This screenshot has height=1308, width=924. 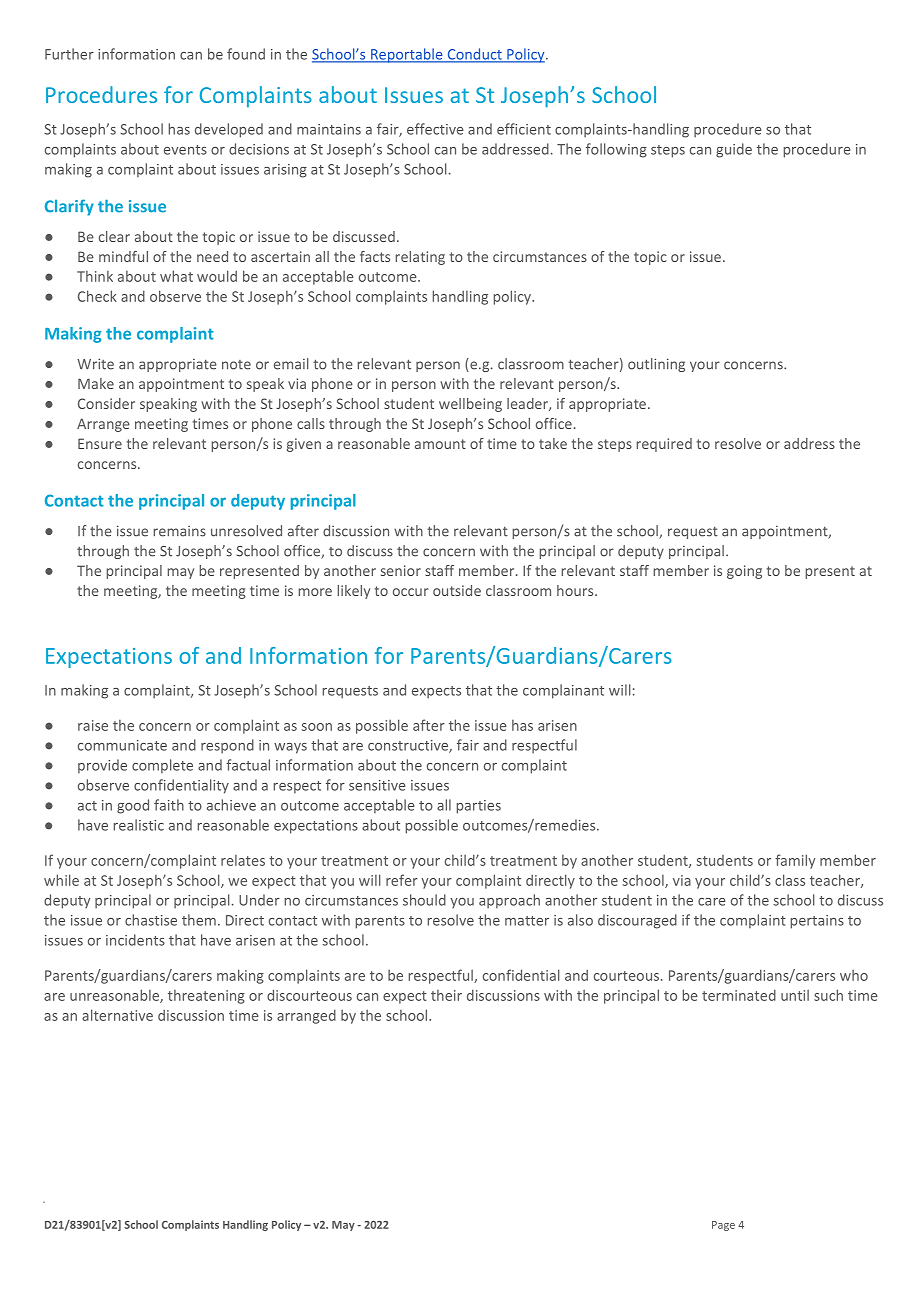 I want to click on events, so click(x=185, y=150).
